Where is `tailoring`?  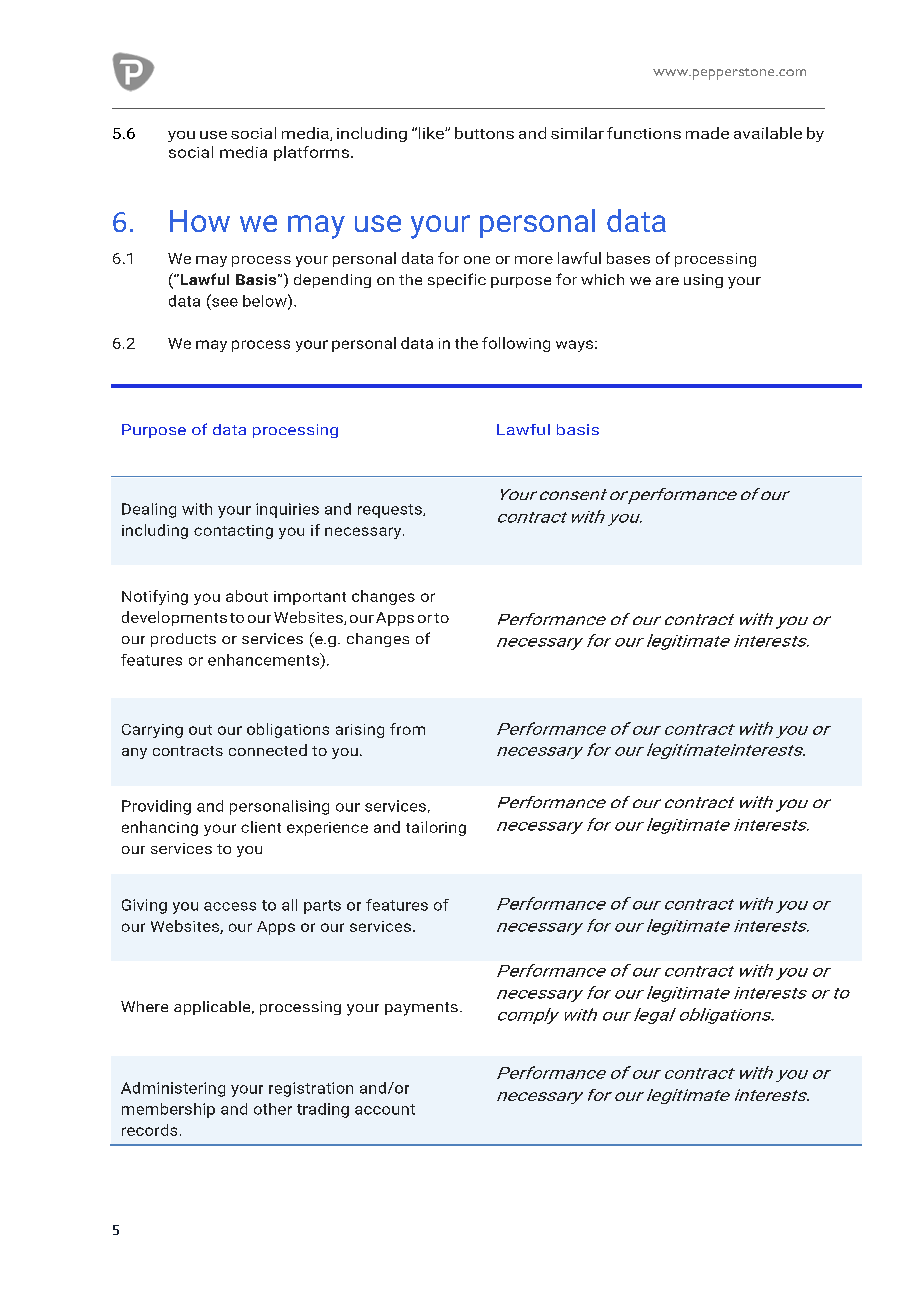 tailoring is located at coordinates (436, 828).
